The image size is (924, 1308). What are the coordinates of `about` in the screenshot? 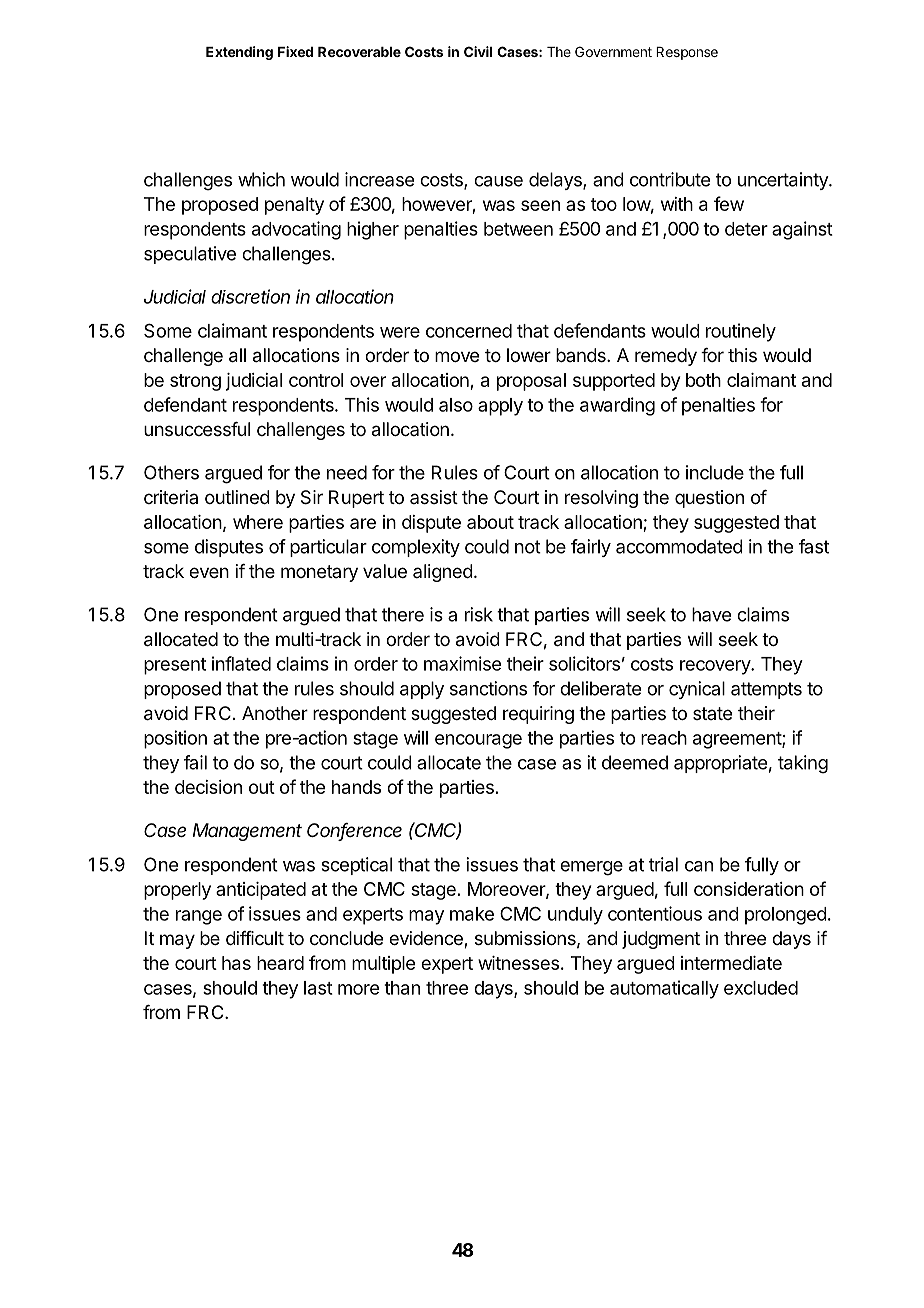 It's located at (490, 522).
